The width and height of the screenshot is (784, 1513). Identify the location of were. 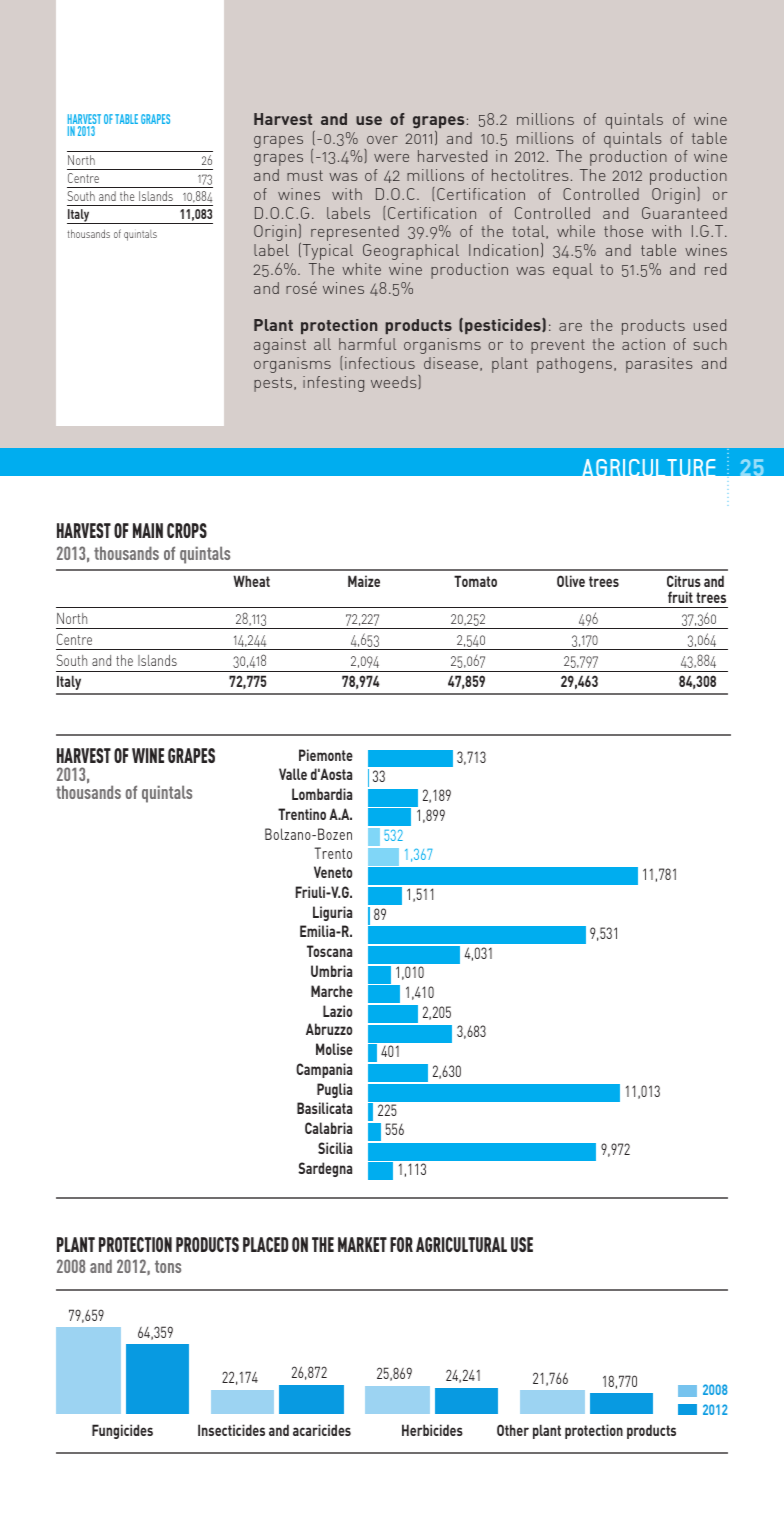
(391, 158).
